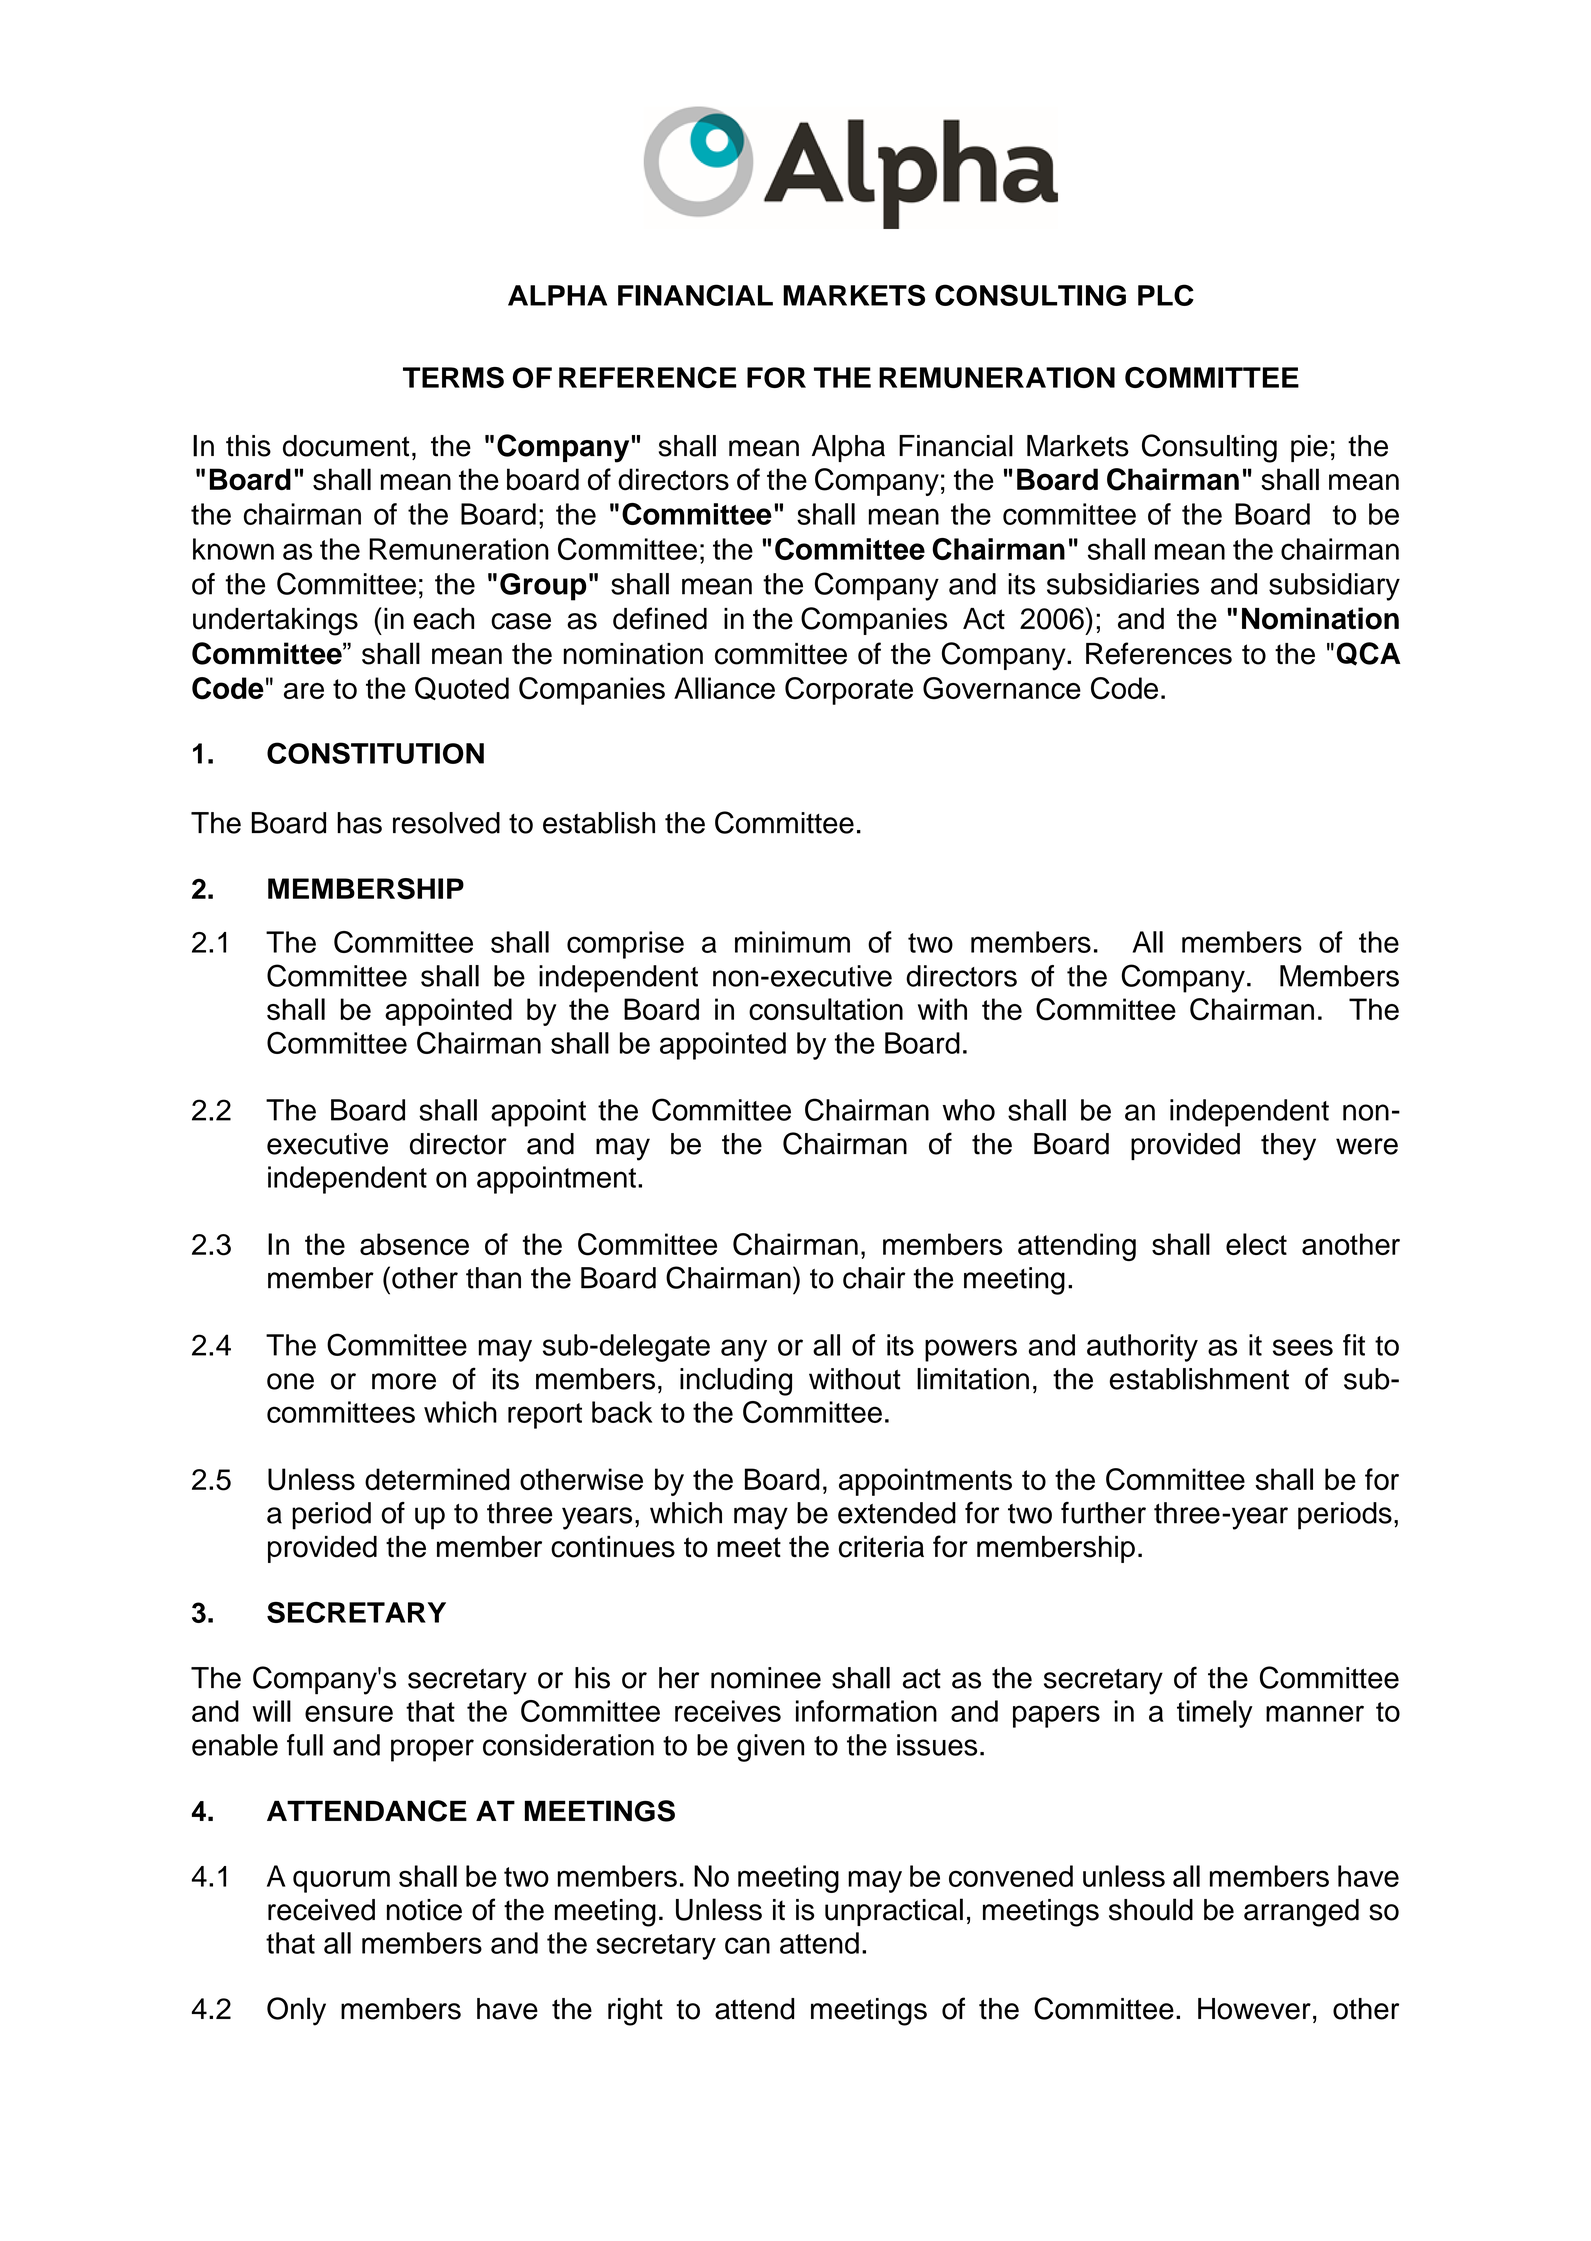 This screenshot has height=2241, width=1591. Describe the element at coordinates (1166, 295) in the screenshot. I see `PLC` at that location.
